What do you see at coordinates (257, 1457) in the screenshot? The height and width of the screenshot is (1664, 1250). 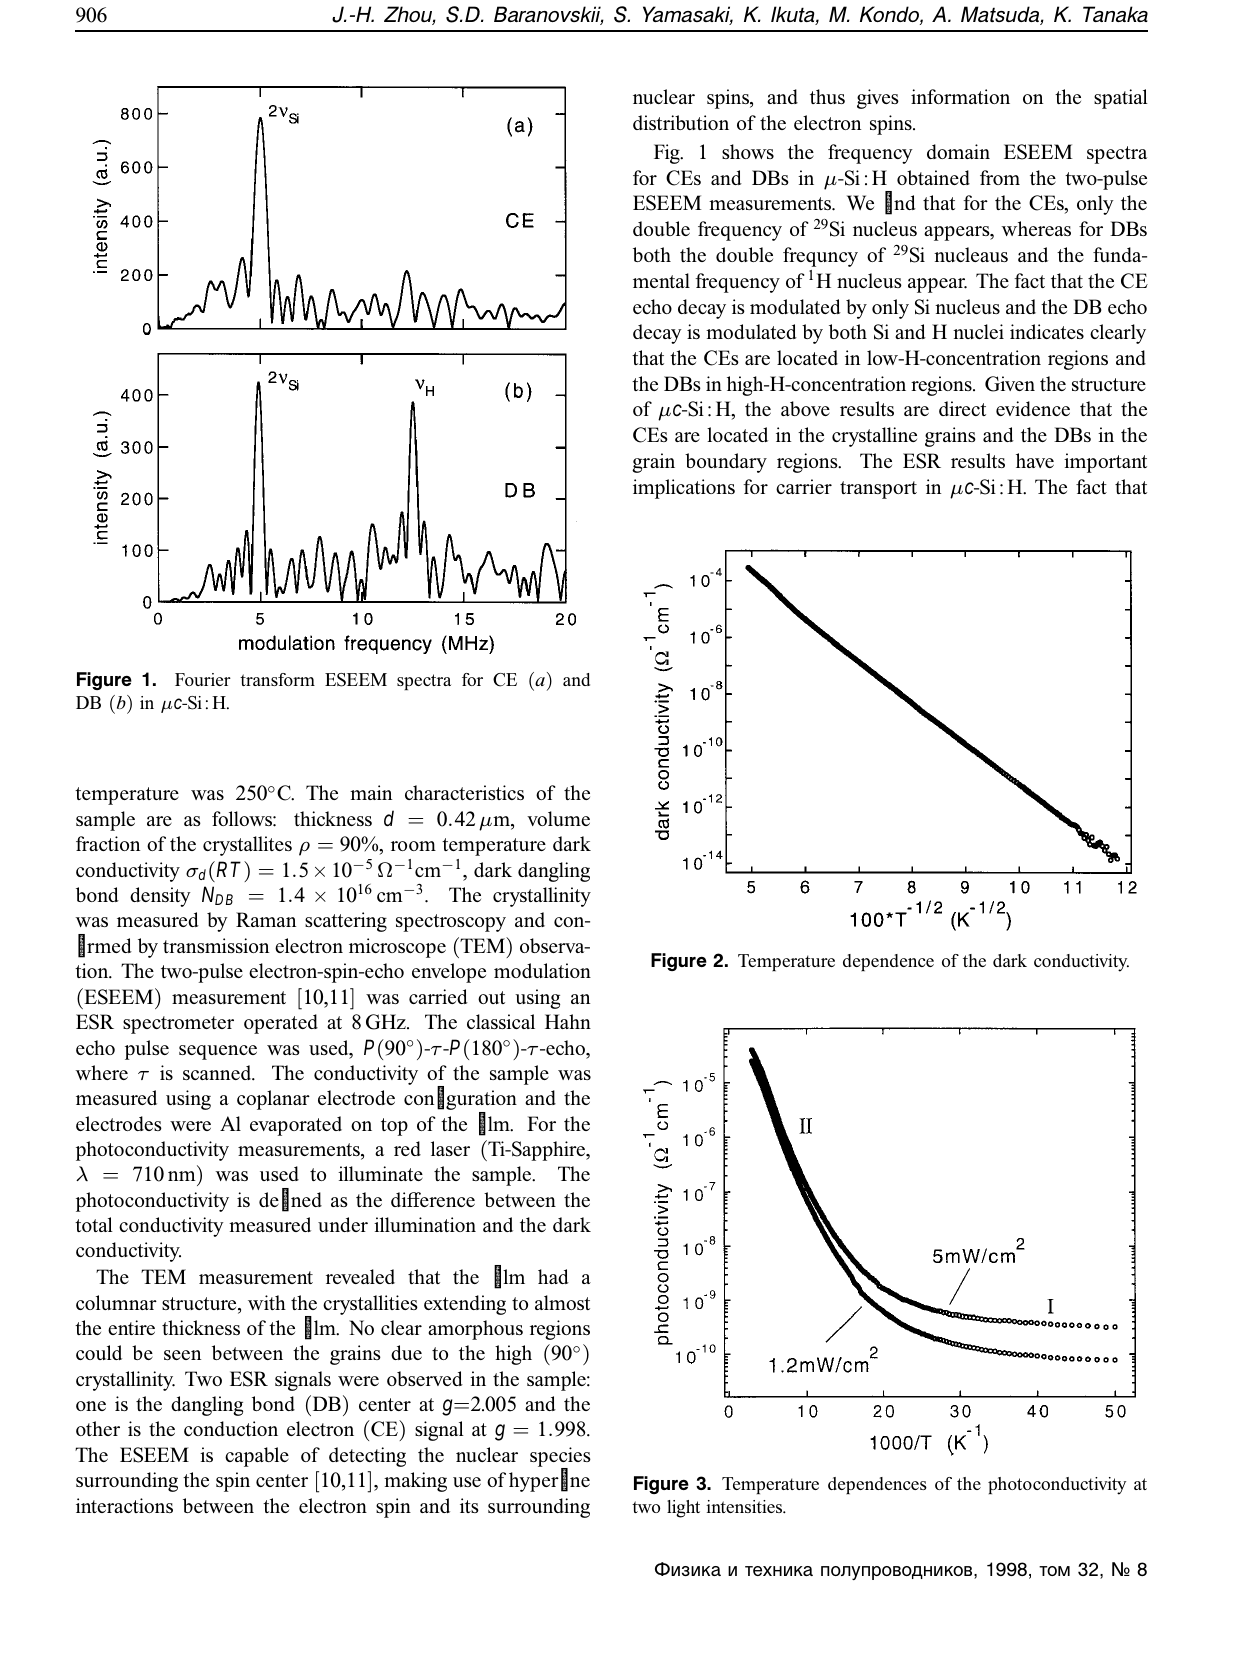 I see `capable` at bounding box center [257, 1457].
